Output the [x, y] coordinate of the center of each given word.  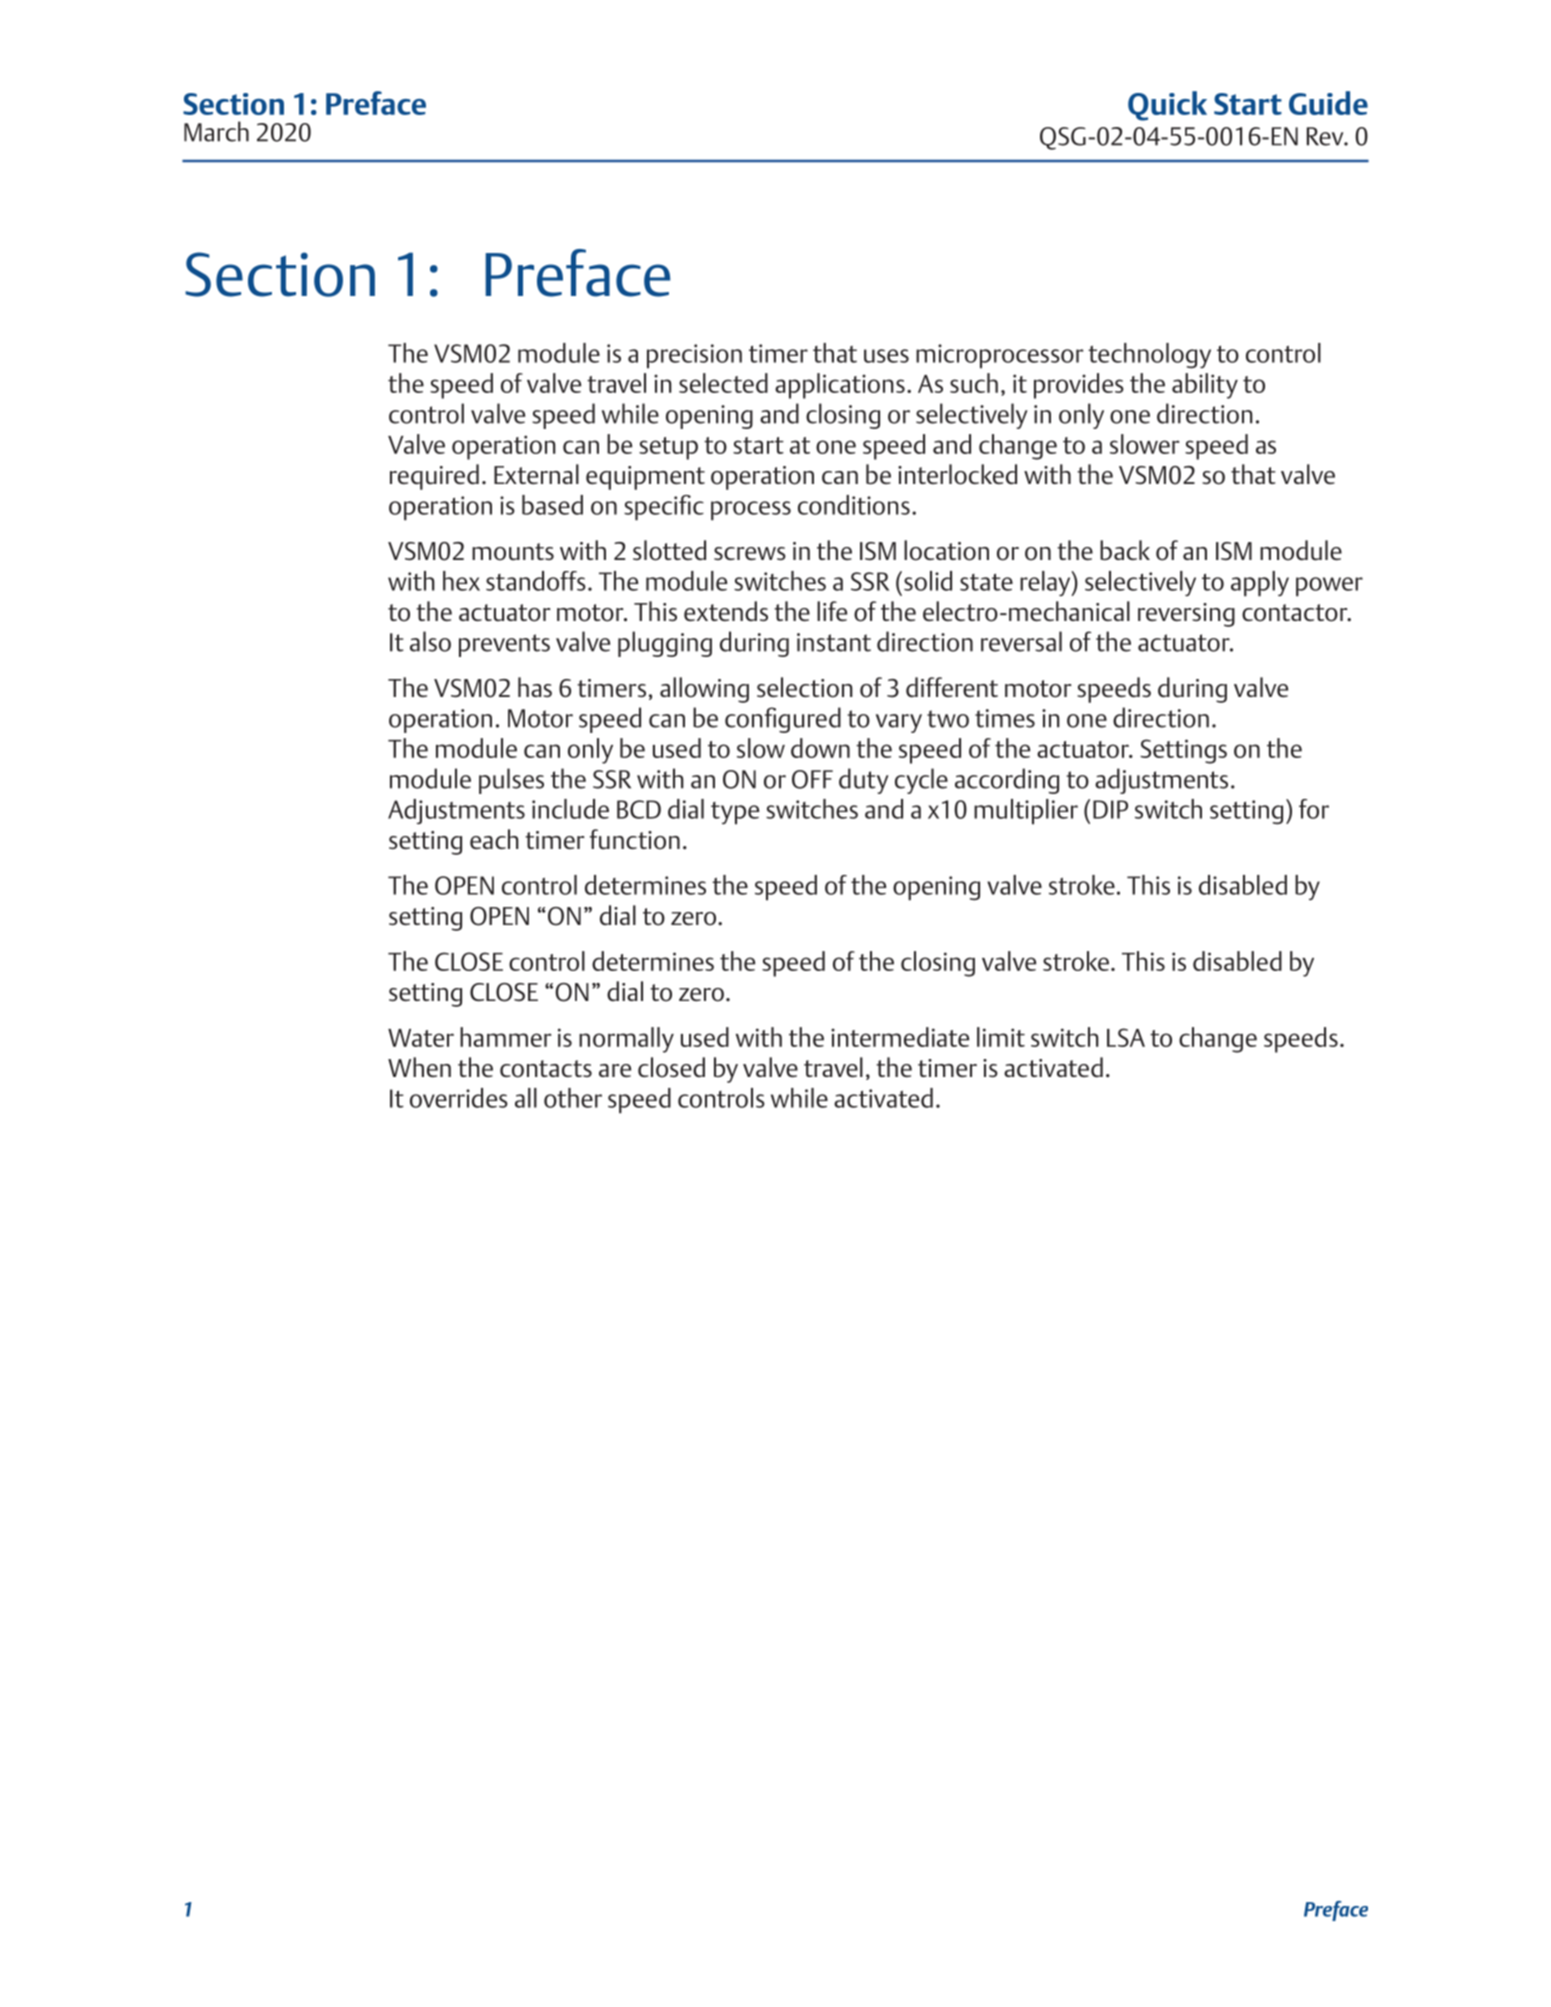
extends [726, 611]
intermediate [900, 1037]
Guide [1328, 103]
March [216, 131]
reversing [1186, 615]
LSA [1126, 1037]
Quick [1167, 106]
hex [461, 581]
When [419, 1067]
